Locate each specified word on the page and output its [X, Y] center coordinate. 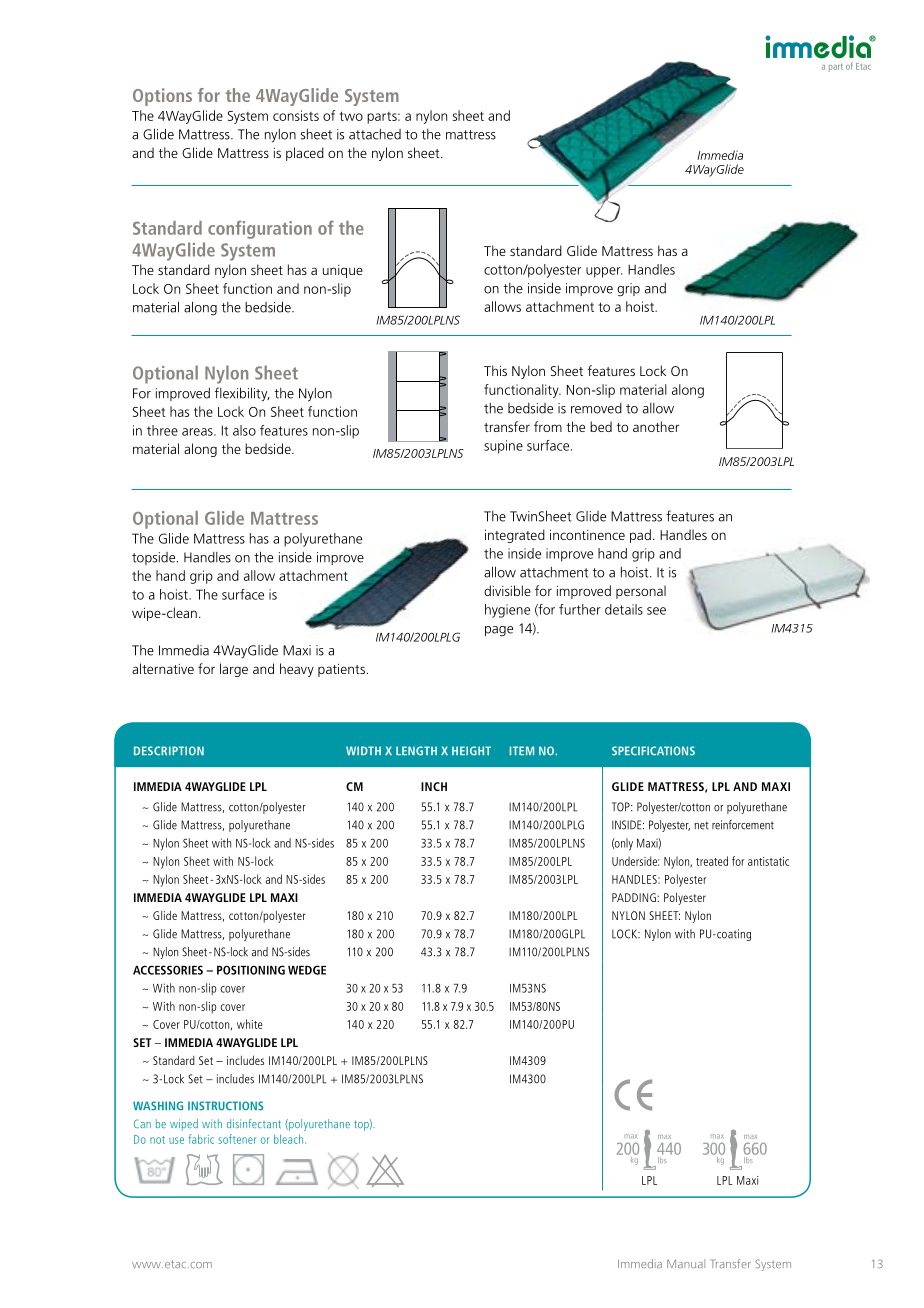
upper [604, 272]
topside [155, 558]
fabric [201, 1139]
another [656, 426]
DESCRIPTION [169, 751]
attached [375, 134]
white [250, 1024]
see [656, 611]
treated [712, 861]
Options [162, 97]
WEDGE [307, 970]
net [702, 825]
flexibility [242, 394]
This [495, 370]
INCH [434, 786]
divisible [507, 590]
